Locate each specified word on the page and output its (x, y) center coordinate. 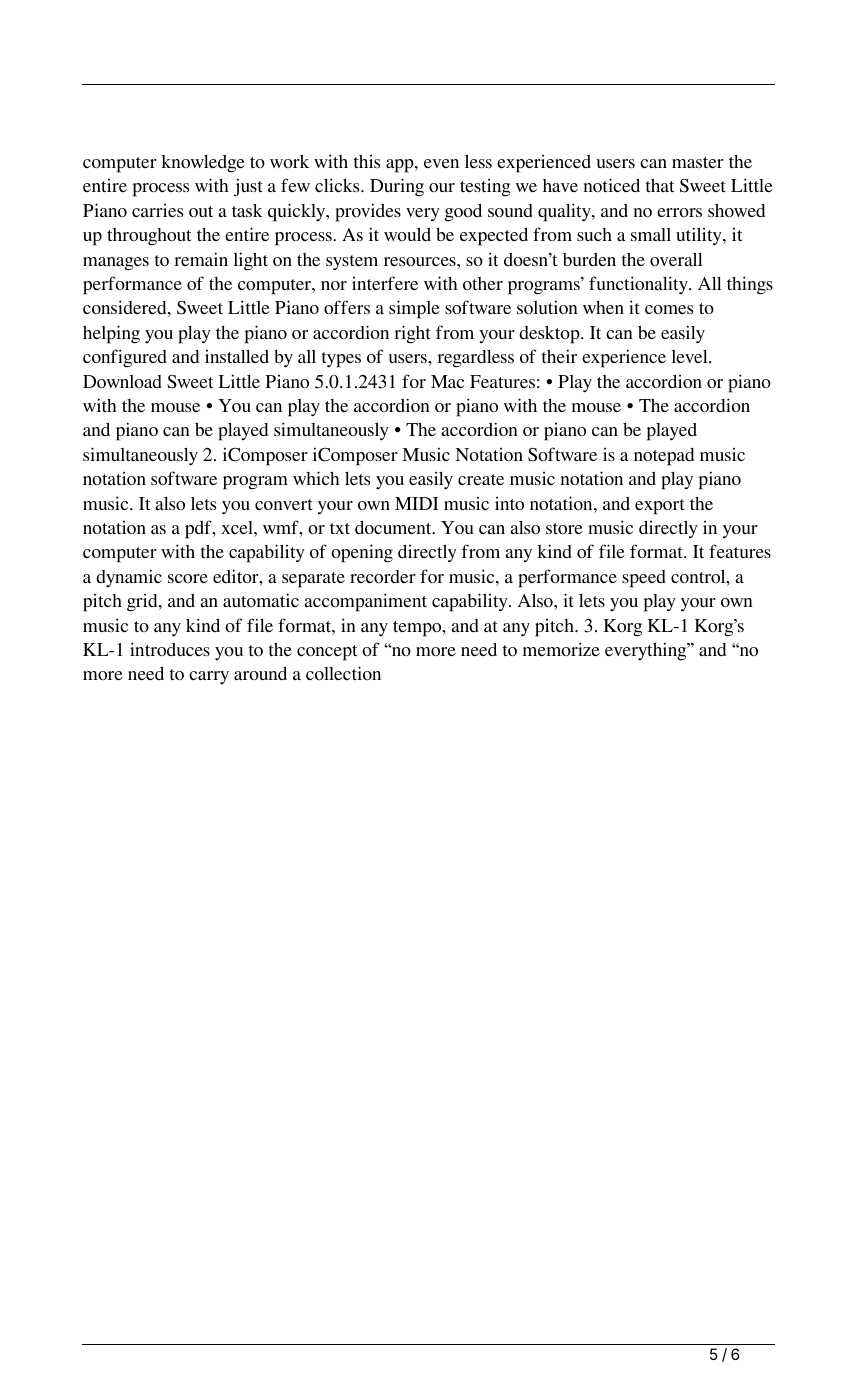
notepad (664, 457)
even (441, 163)
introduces (170, 649)
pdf (199, 529)
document (394, 527)
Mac (447, 381)
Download (122, 381)
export (660, 507)
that (660, 185)
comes (669, 309)
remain (201, 259)
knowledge (203, 164)
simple (414, 309)
